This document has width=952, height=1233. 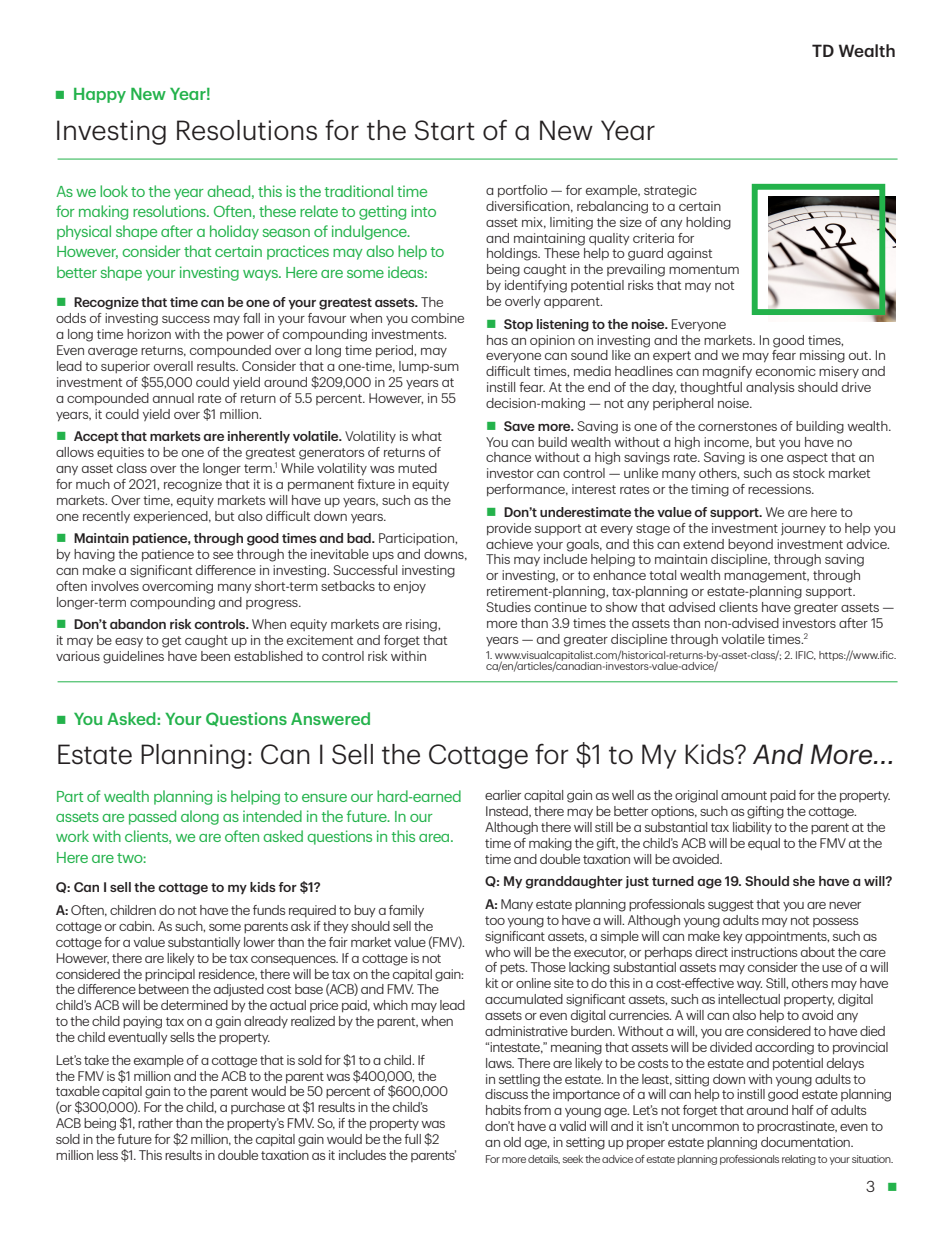 What do you see at coordinates (445, 130) in the document?
I see `Start` at bounding box center [445, 130].
